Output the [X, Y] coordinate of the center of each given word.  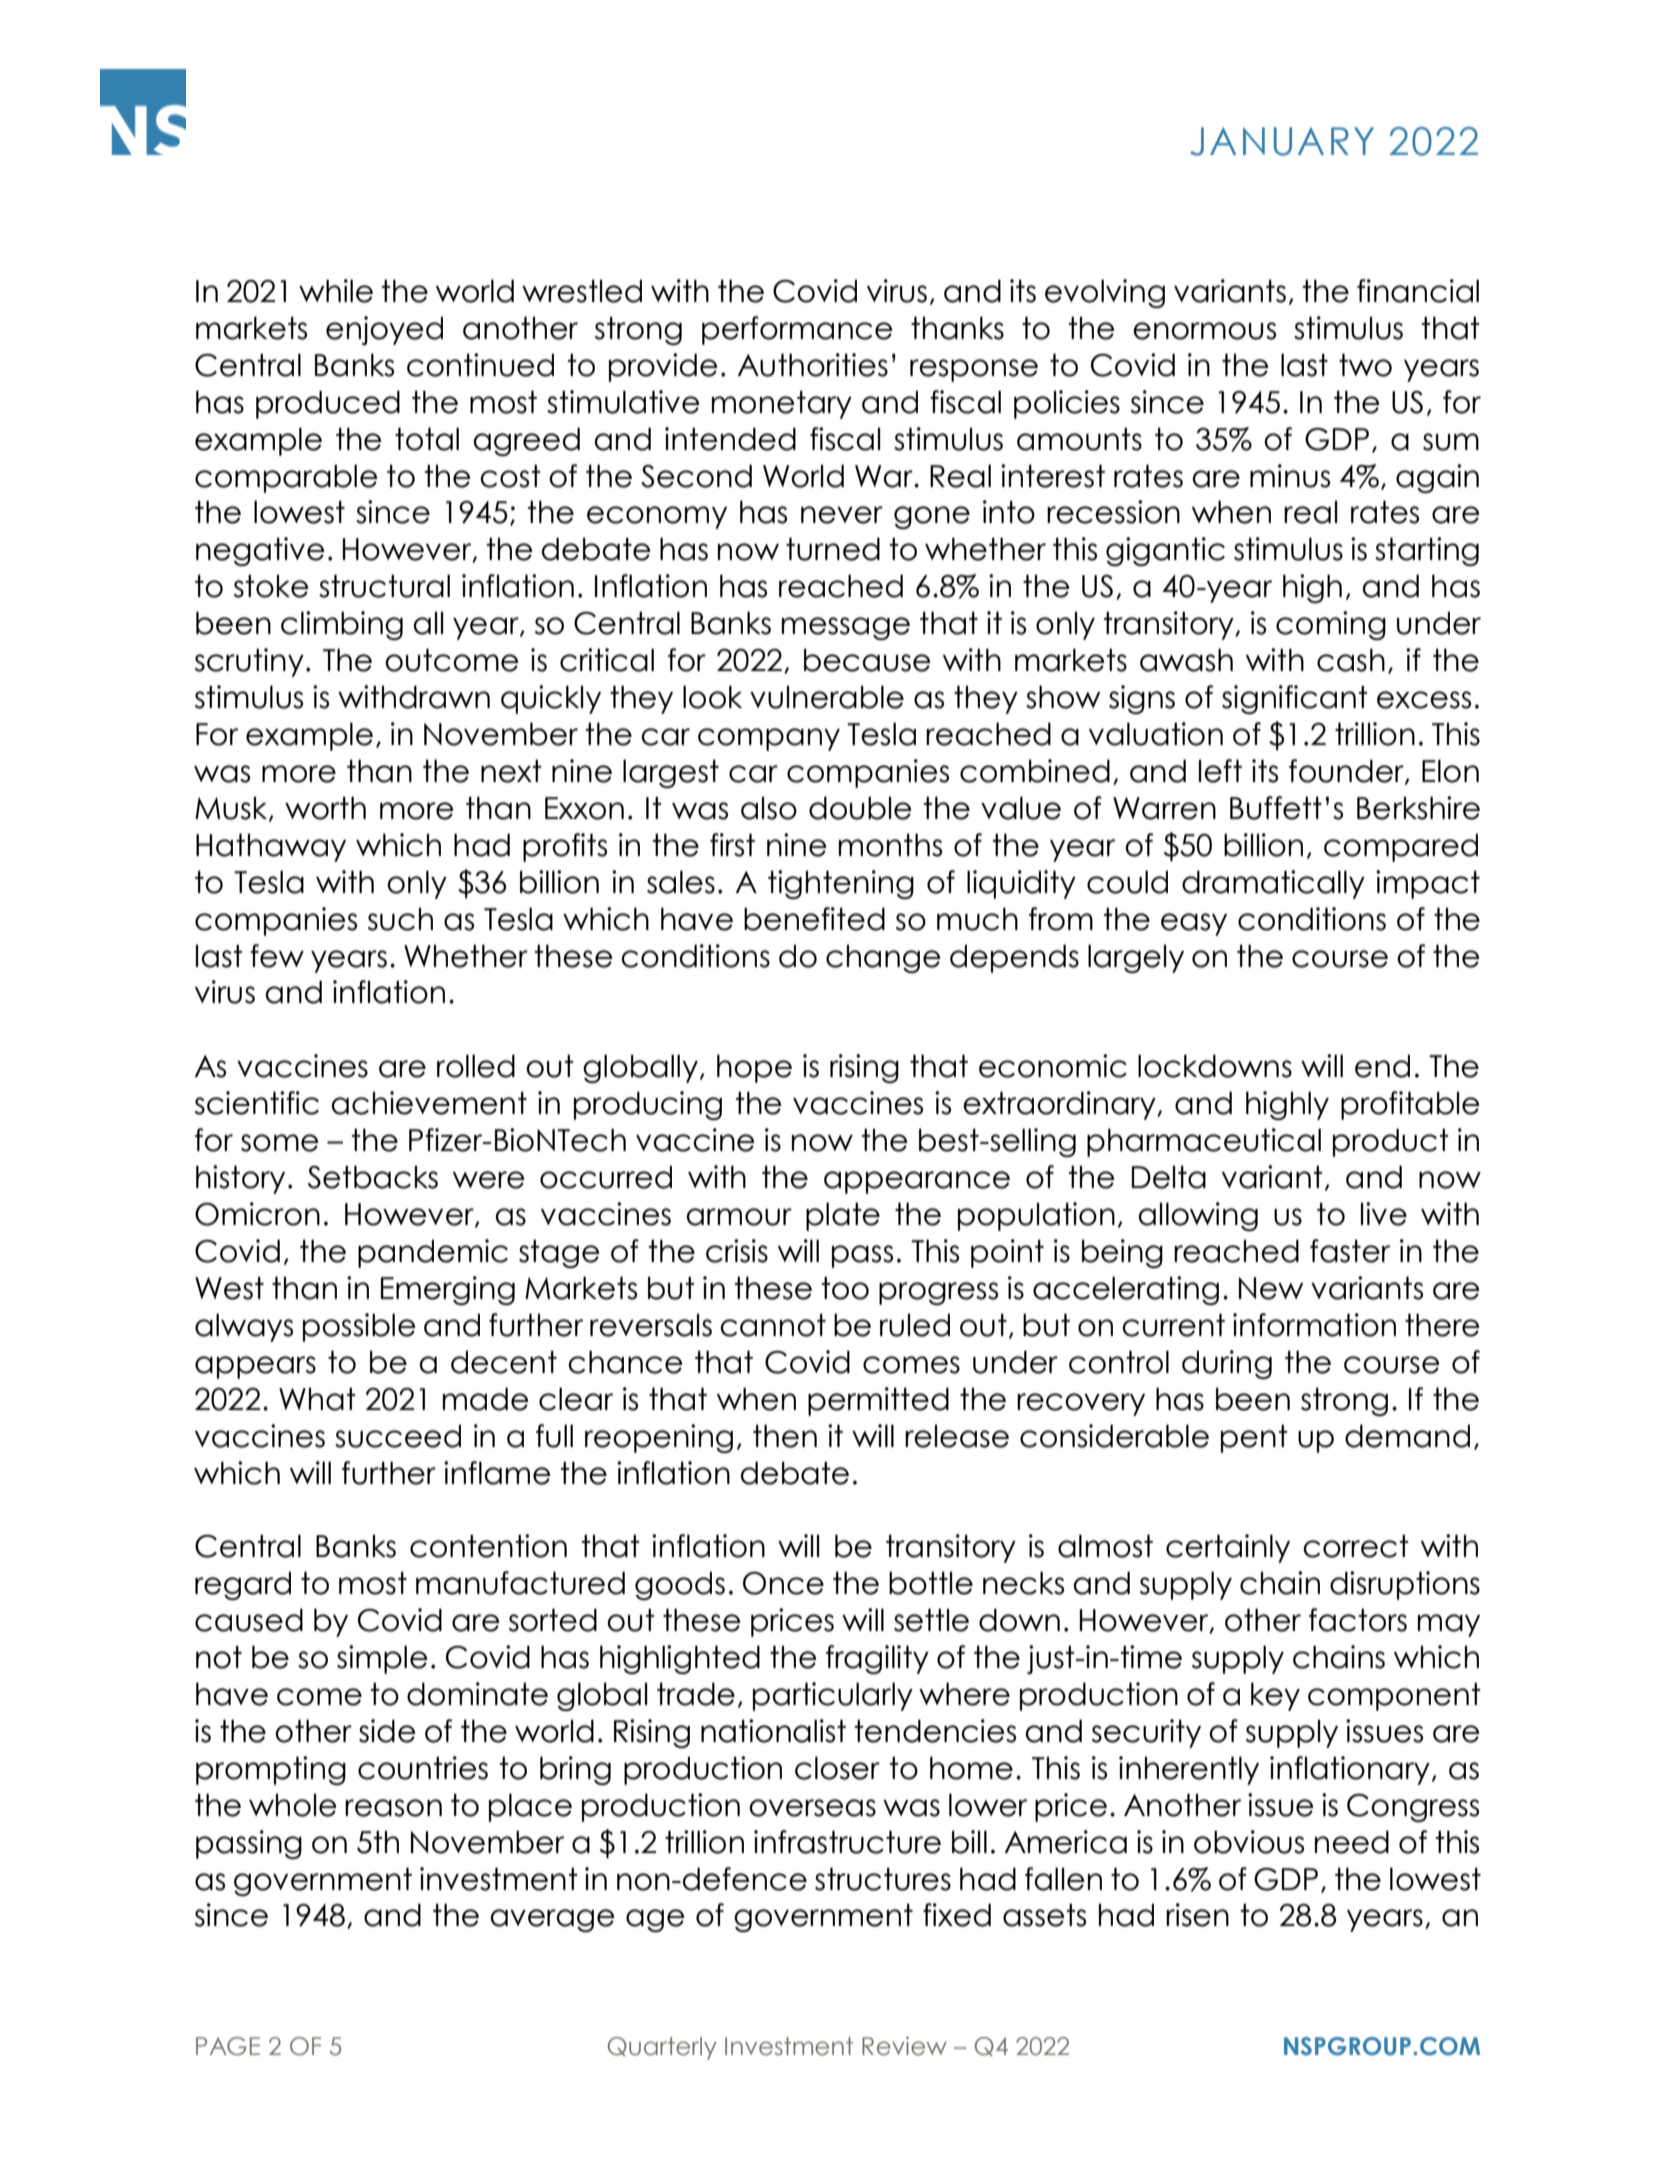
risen [1197, 1915]
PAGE [228, 2046]
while [336, 291]
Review [904, 2046]
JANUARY [1282, 141]
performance [797, 330]
